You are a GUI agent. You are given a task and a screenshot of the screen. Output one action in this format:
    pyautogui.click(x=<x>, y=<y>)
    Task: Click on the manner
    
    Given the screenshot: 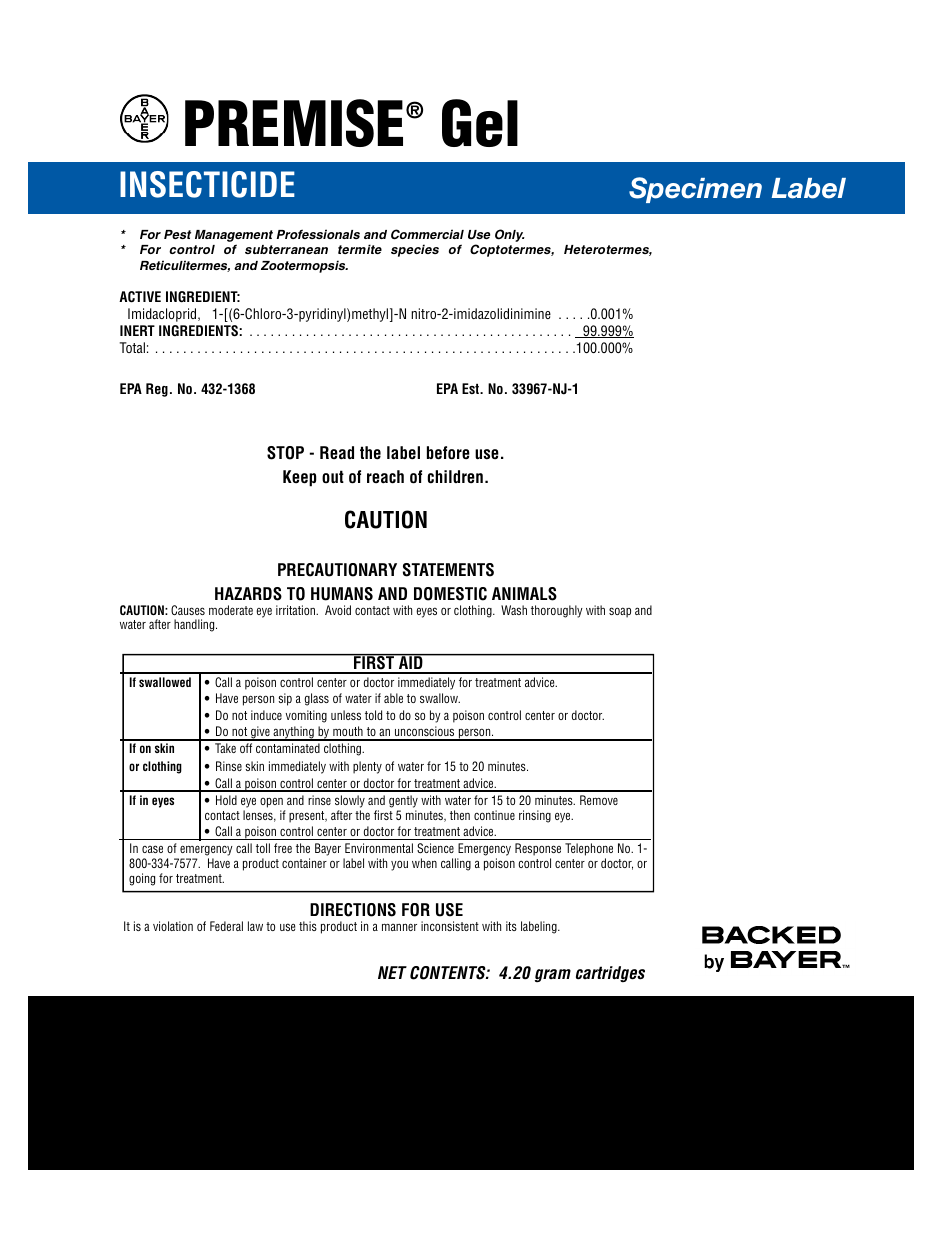 What is the action you would take?
    pyautogui.click(x=399, y=927)
